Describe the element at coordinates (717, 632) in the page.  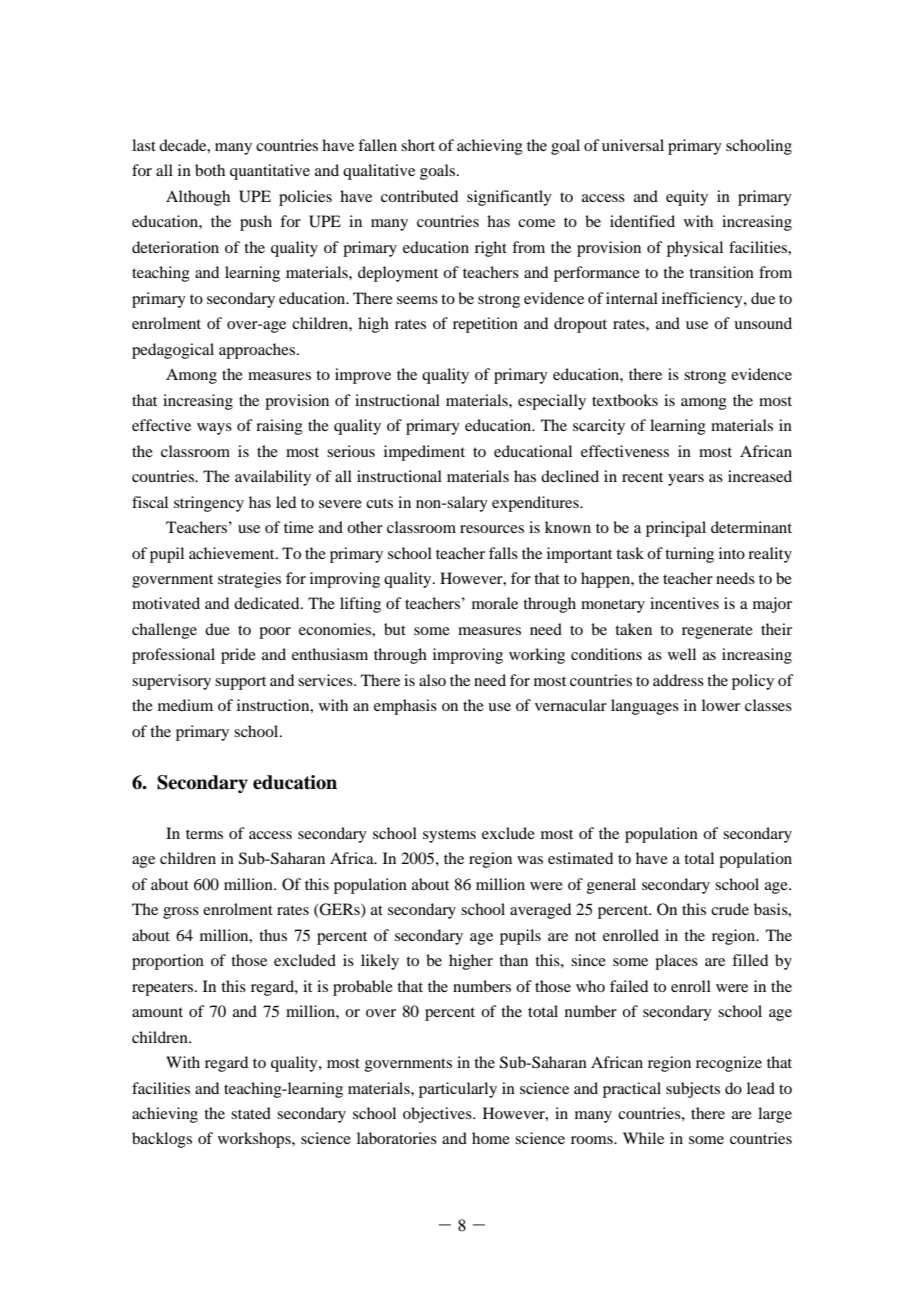
I see `regenerate` at that location.
